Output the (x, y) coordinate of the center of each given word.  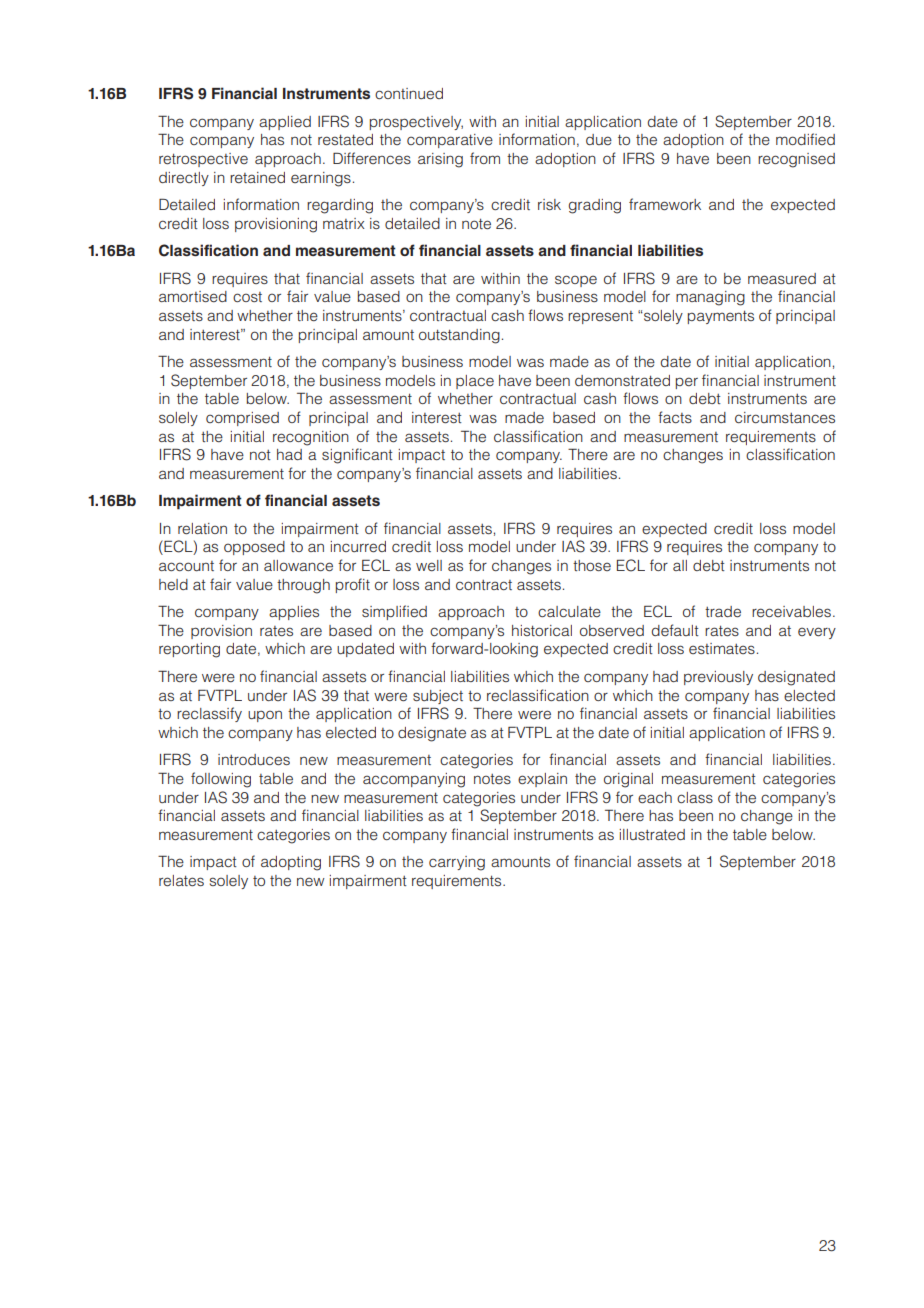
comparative (450, 141)
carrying (457, 863)
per (687, 383)
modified (805, 139)
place (475, 382)
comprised (242, 419)
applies (294, 613)
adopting (291, 863)
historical (542, 630)
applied (285, 123)
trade (723, 612)
